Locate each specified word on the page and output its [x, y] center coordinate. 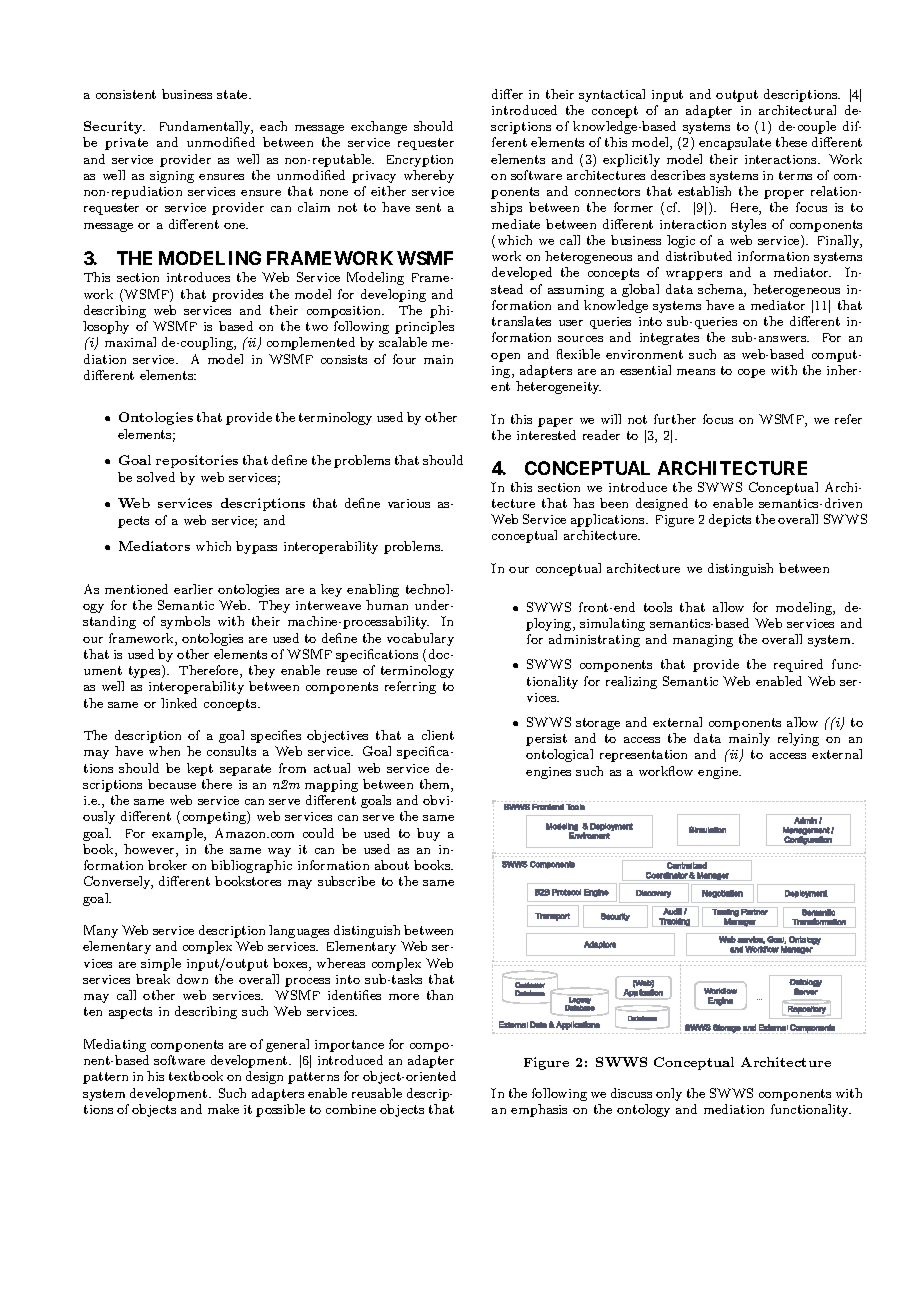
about [392, 865]
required [798, 665]
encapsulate [735, 143]
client [438, 735]
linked [179, 703]
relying [798, 739]
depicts [730, 520]
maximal [130, 342]
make [223, 1109]
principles [424, 327]
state [233, 94]
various [409, 503]
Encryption [420, 161]
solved [156, 477]
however [150, 850]
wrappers [694, 275]
